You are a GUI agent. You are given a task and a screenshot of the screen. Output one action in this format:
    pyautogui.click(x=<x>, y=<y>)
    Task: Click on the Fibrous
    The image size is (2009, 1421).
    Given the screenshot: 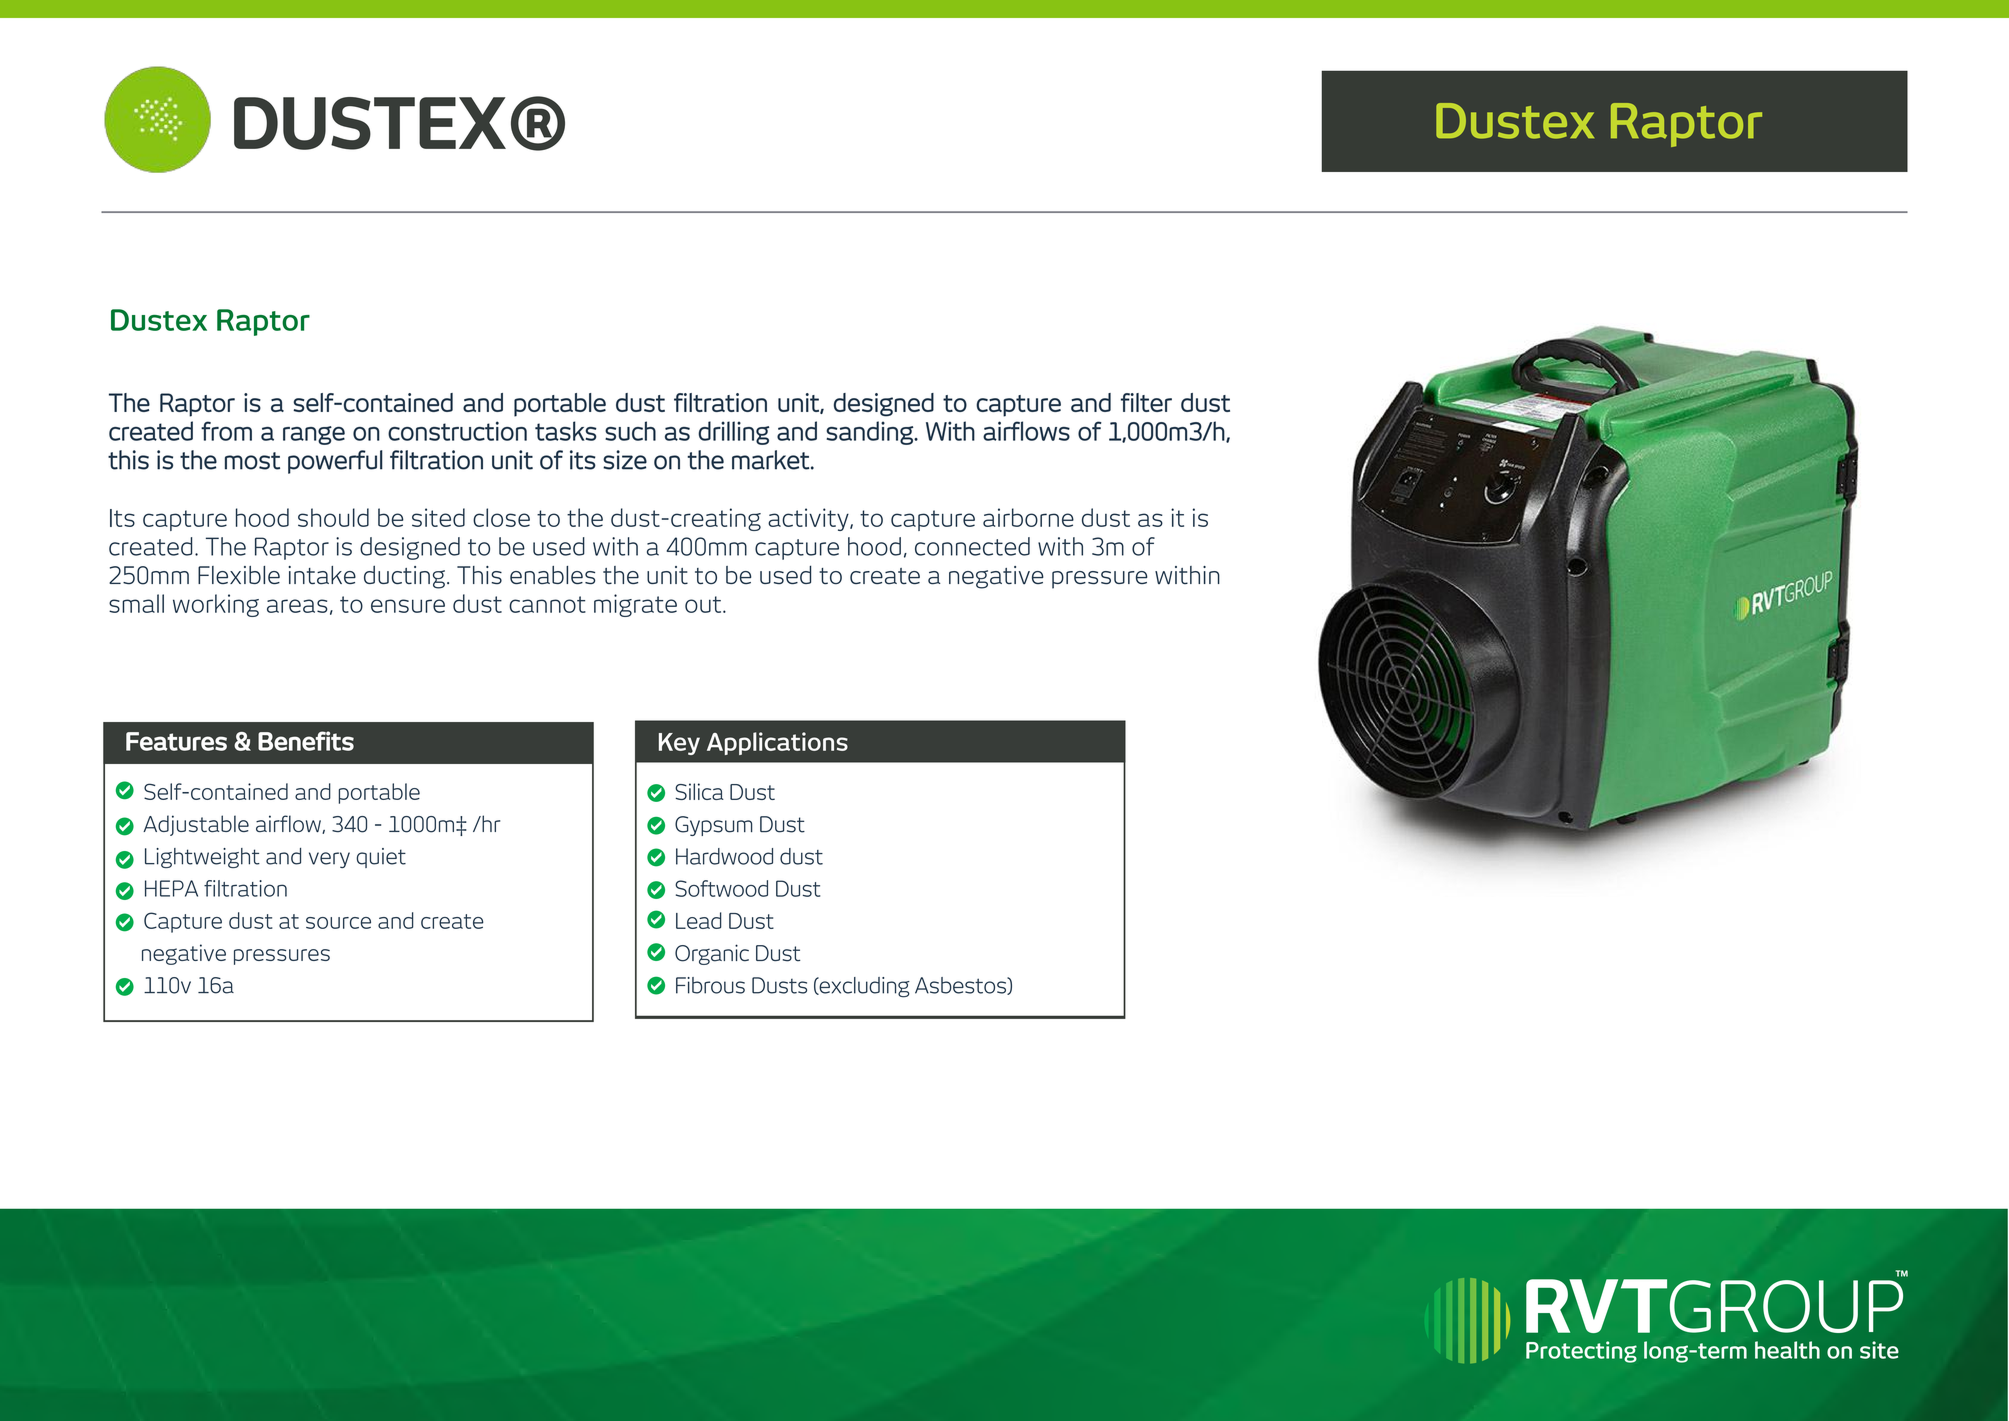 What is the action you would take?
    pyautogui.click(x=710, y=985)
